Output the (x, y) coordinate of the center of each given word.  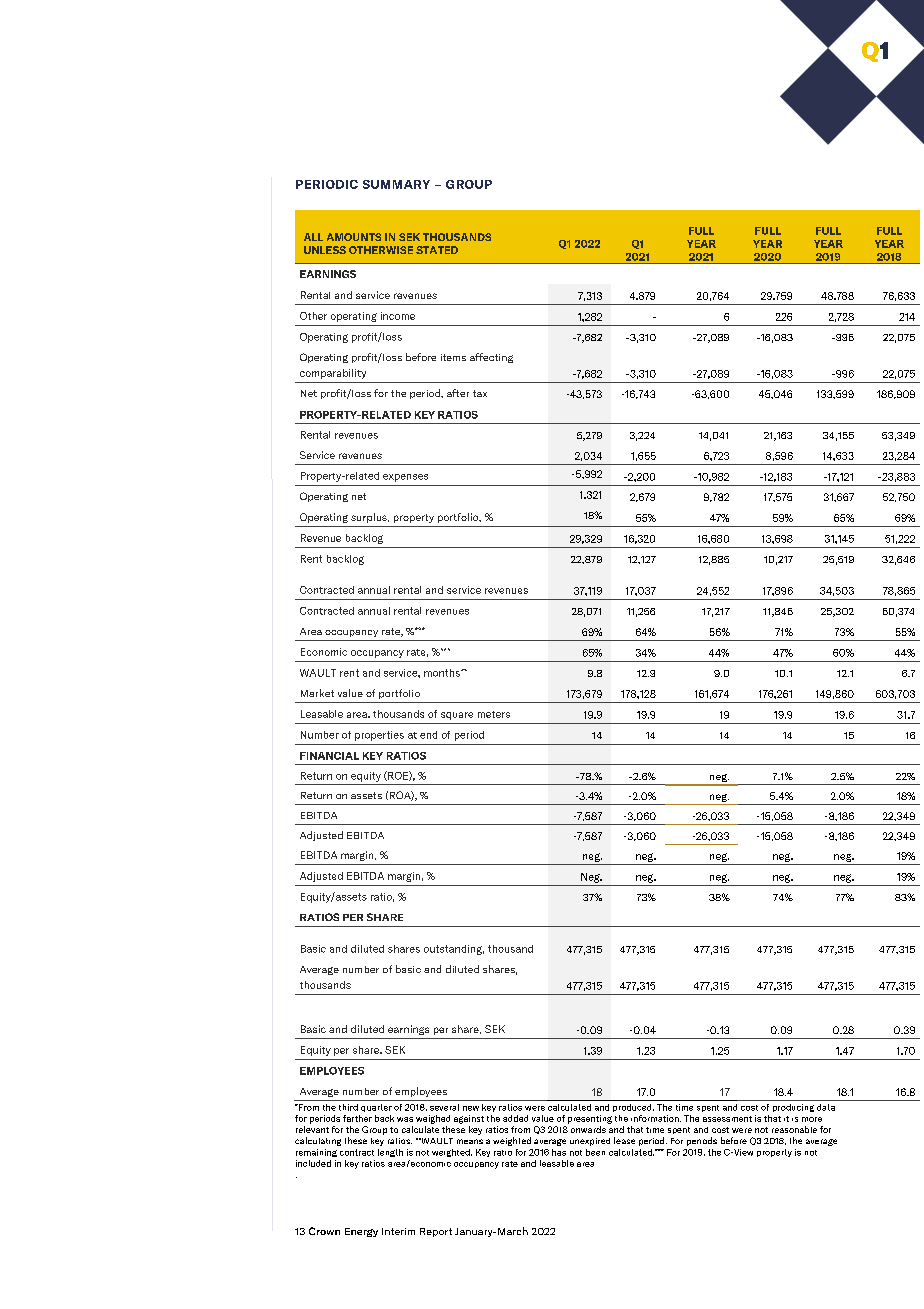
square (457, 716)
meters (494, 714)
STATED (437, 250)
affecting (491, 358)
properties (379, 736)
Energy (361, 1232)
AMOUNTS (354, 237)
